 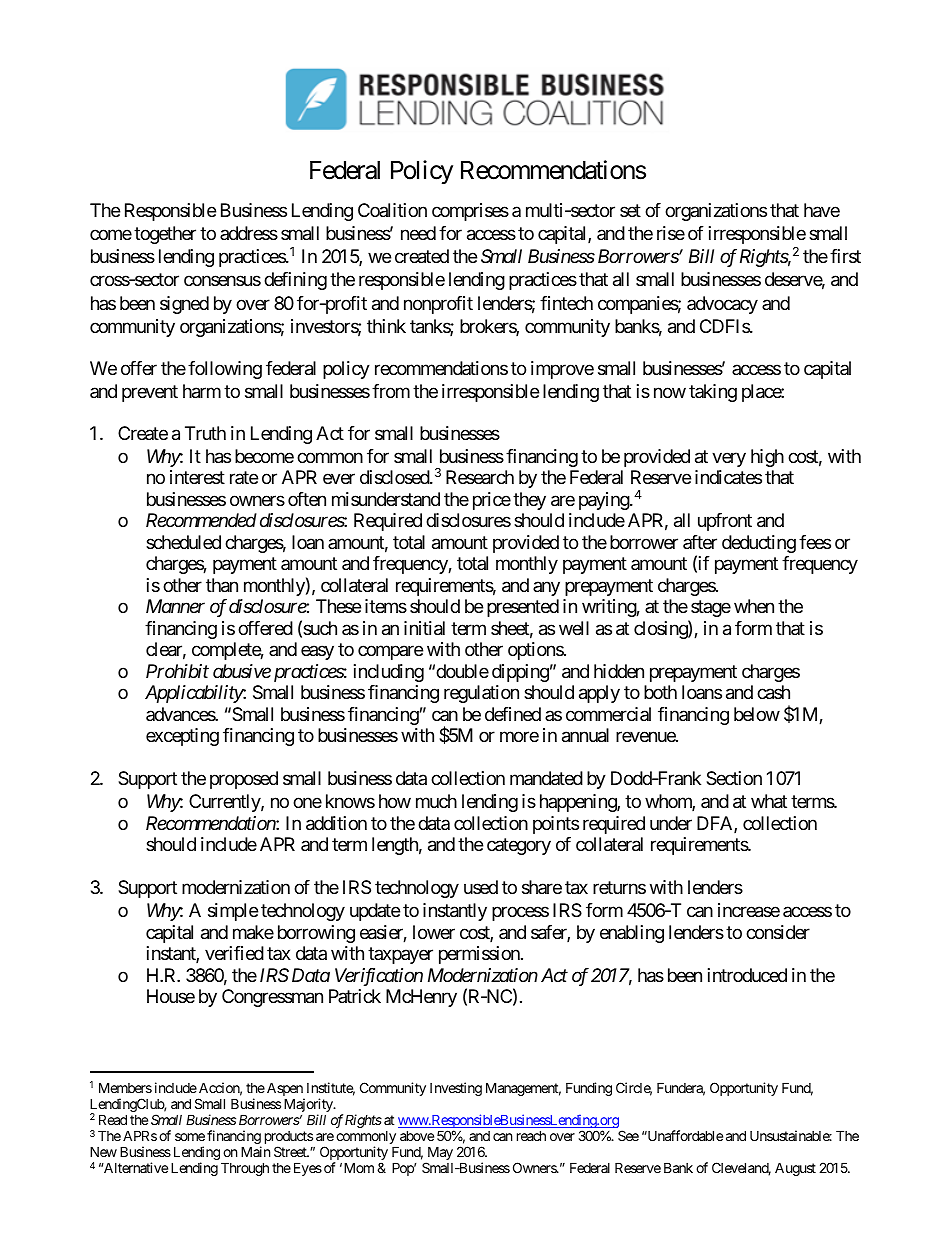 I want to click on Prohibit, so click(x=177, y=671).
